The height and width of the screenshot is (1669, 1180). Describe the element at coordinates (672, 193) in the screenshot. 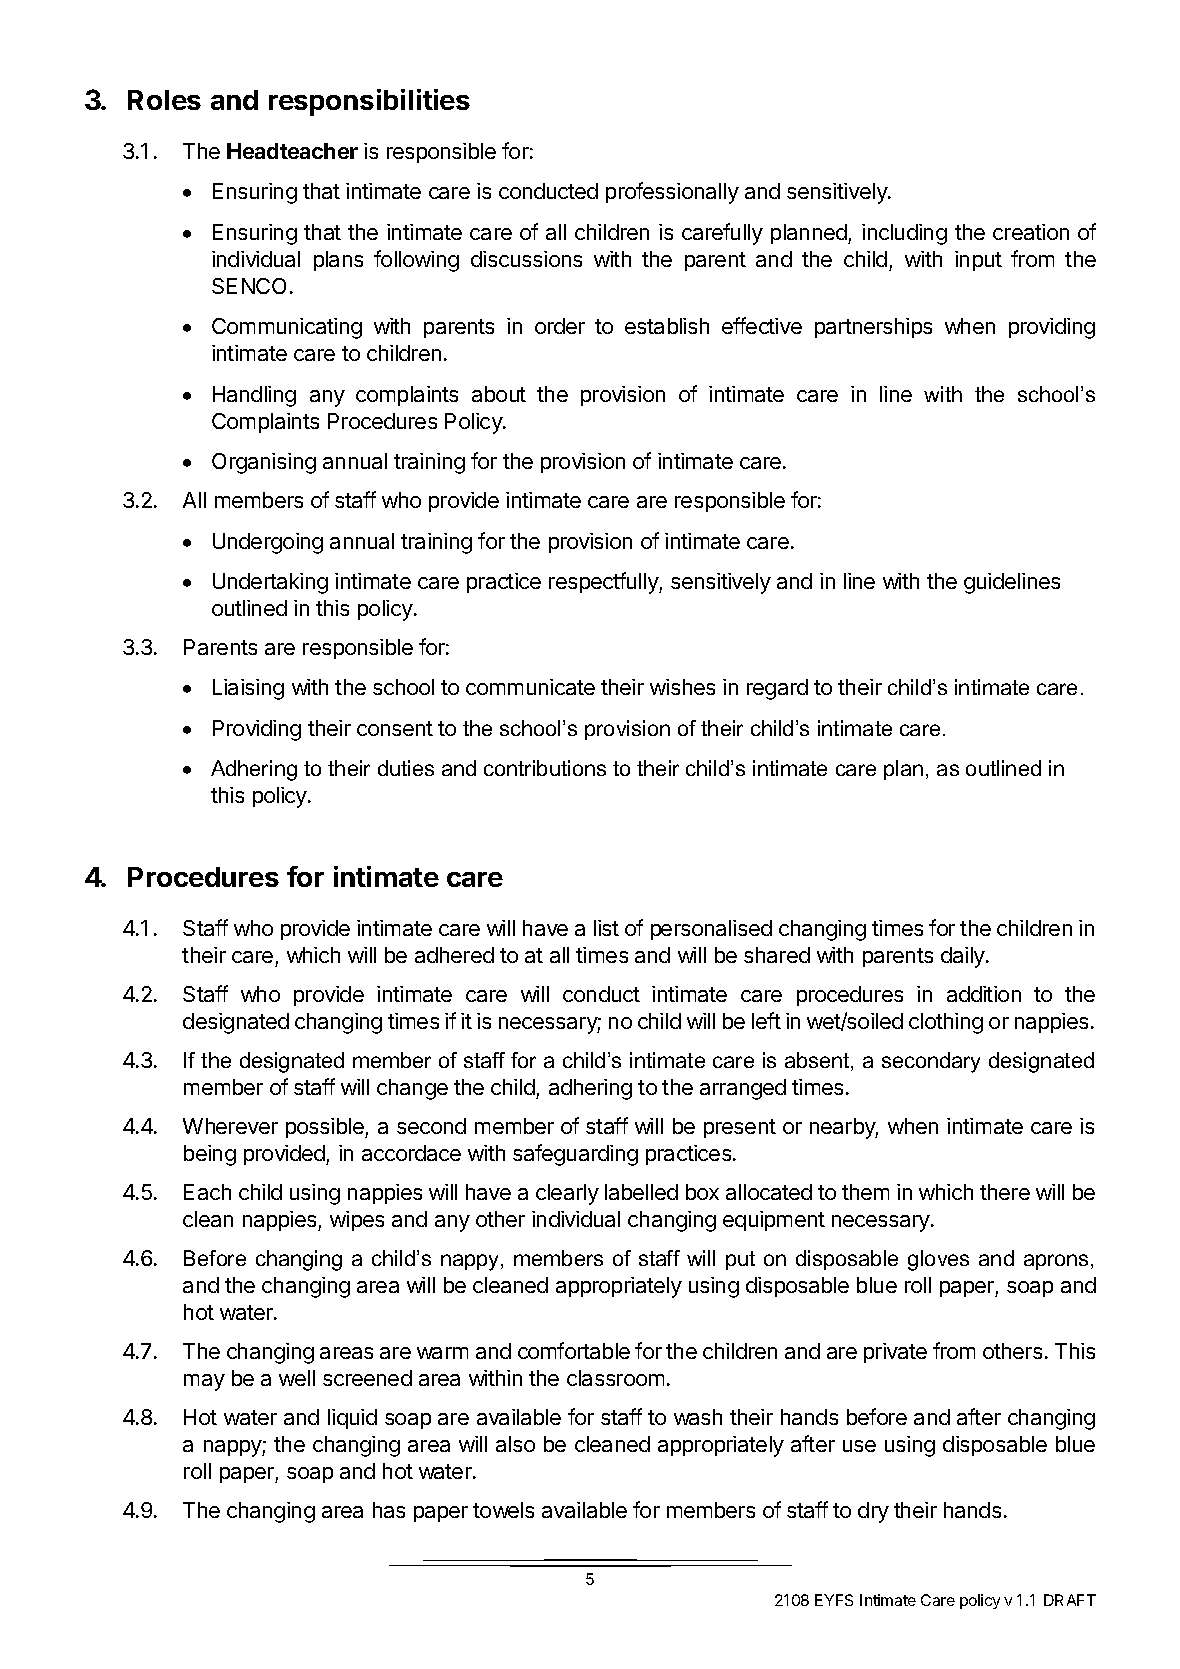

I see `professionally` at that location.
